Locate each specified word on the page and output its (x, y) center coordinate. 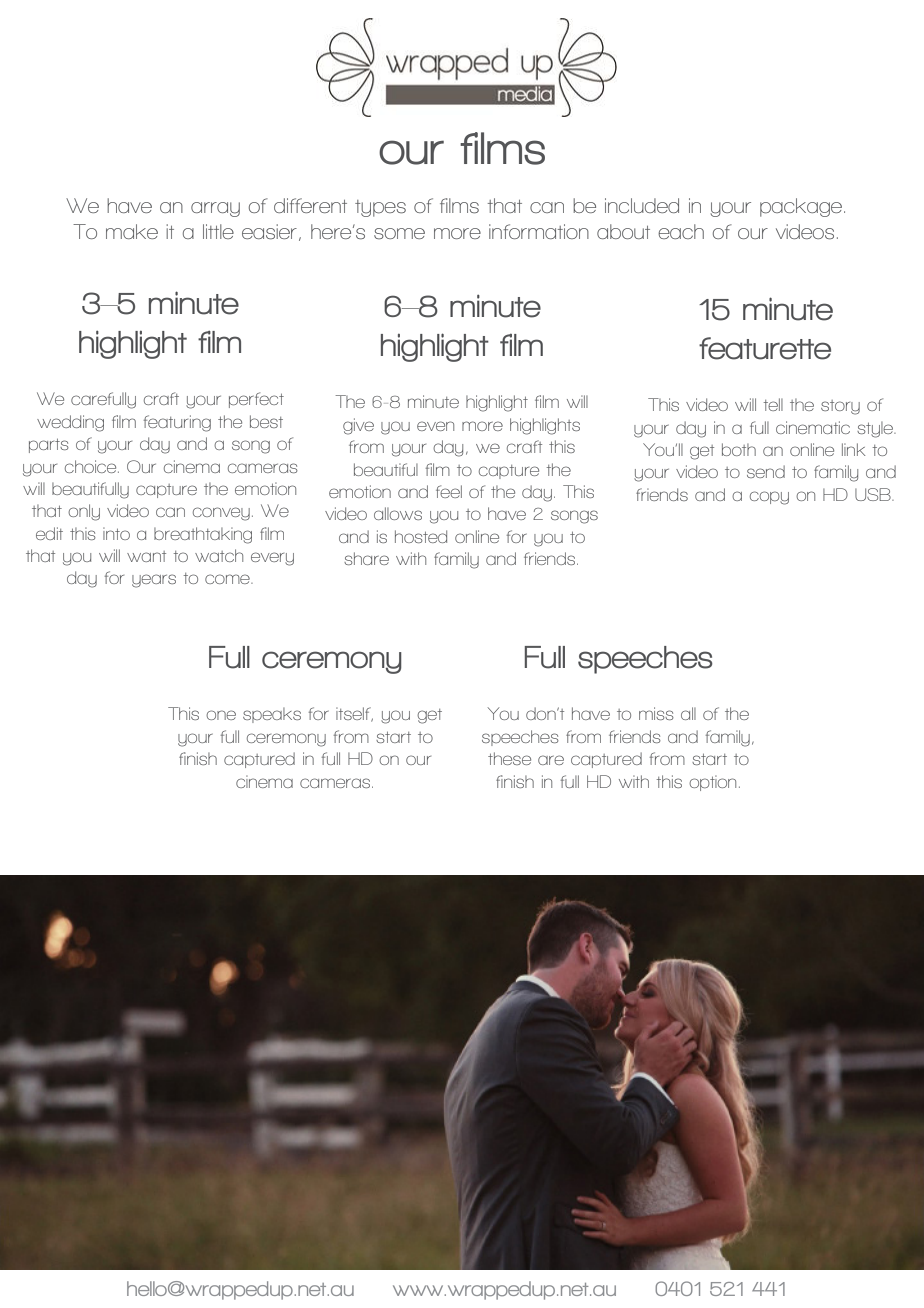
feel (449, 491)
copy (769, 498)
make (132, 231)
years (154, 581)
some (399, 234)
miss (656, 713)
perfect (256, 400)
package (802, 207)
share (366, 558)
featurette (765, 348)
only (84, 512)
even (435, 426)
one (221, 715)
